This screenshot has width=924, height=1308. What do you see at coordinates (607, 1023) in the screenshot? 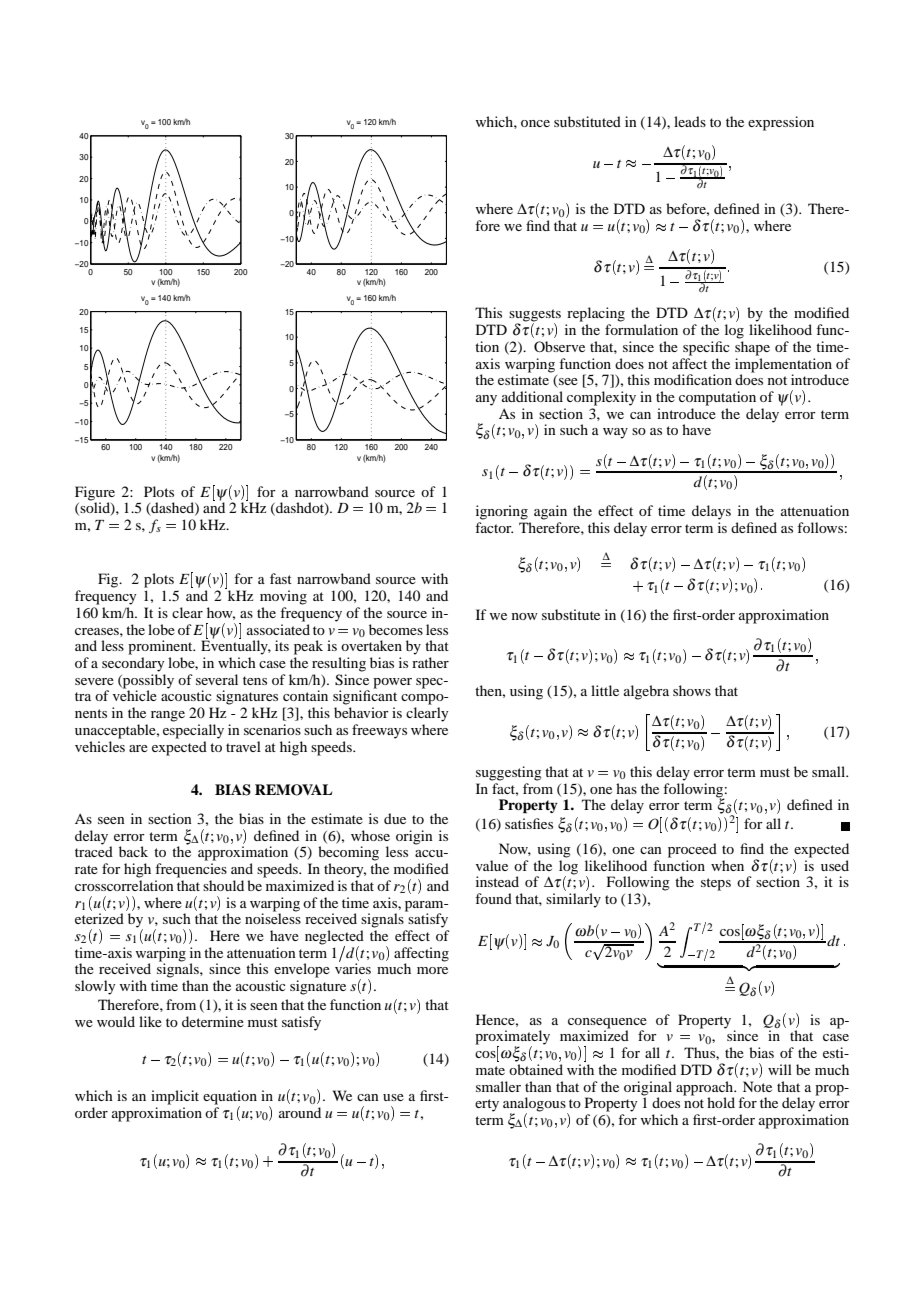
I see `consequence` at bounding box center [607, 1023].
